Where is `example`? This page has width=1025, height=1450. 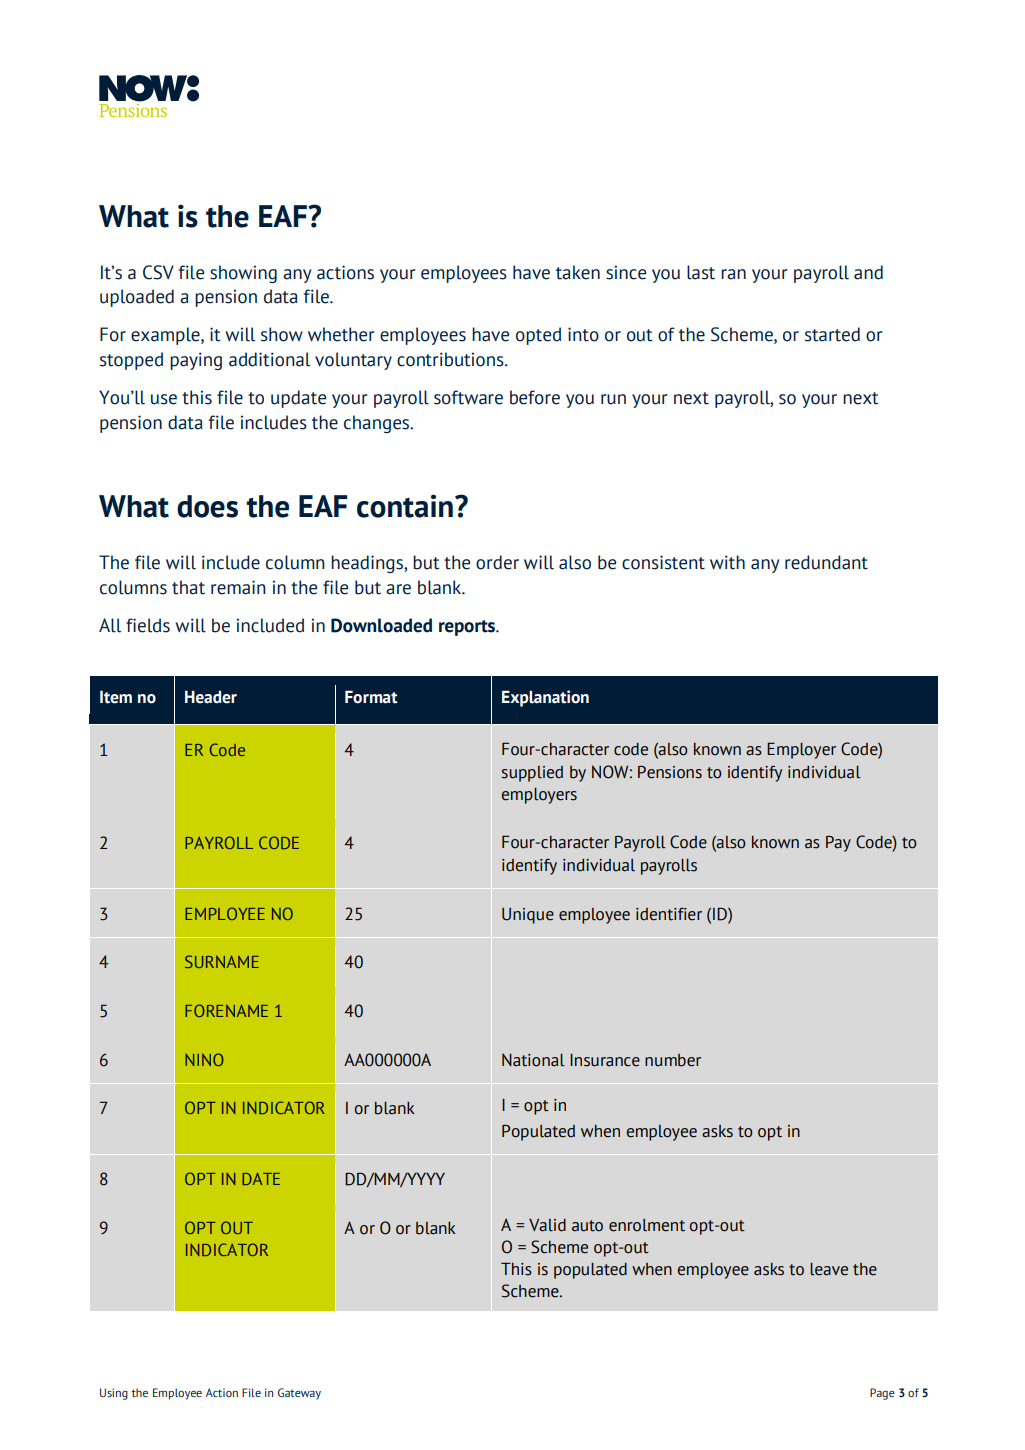 example is located at coordinates (166, 336).
